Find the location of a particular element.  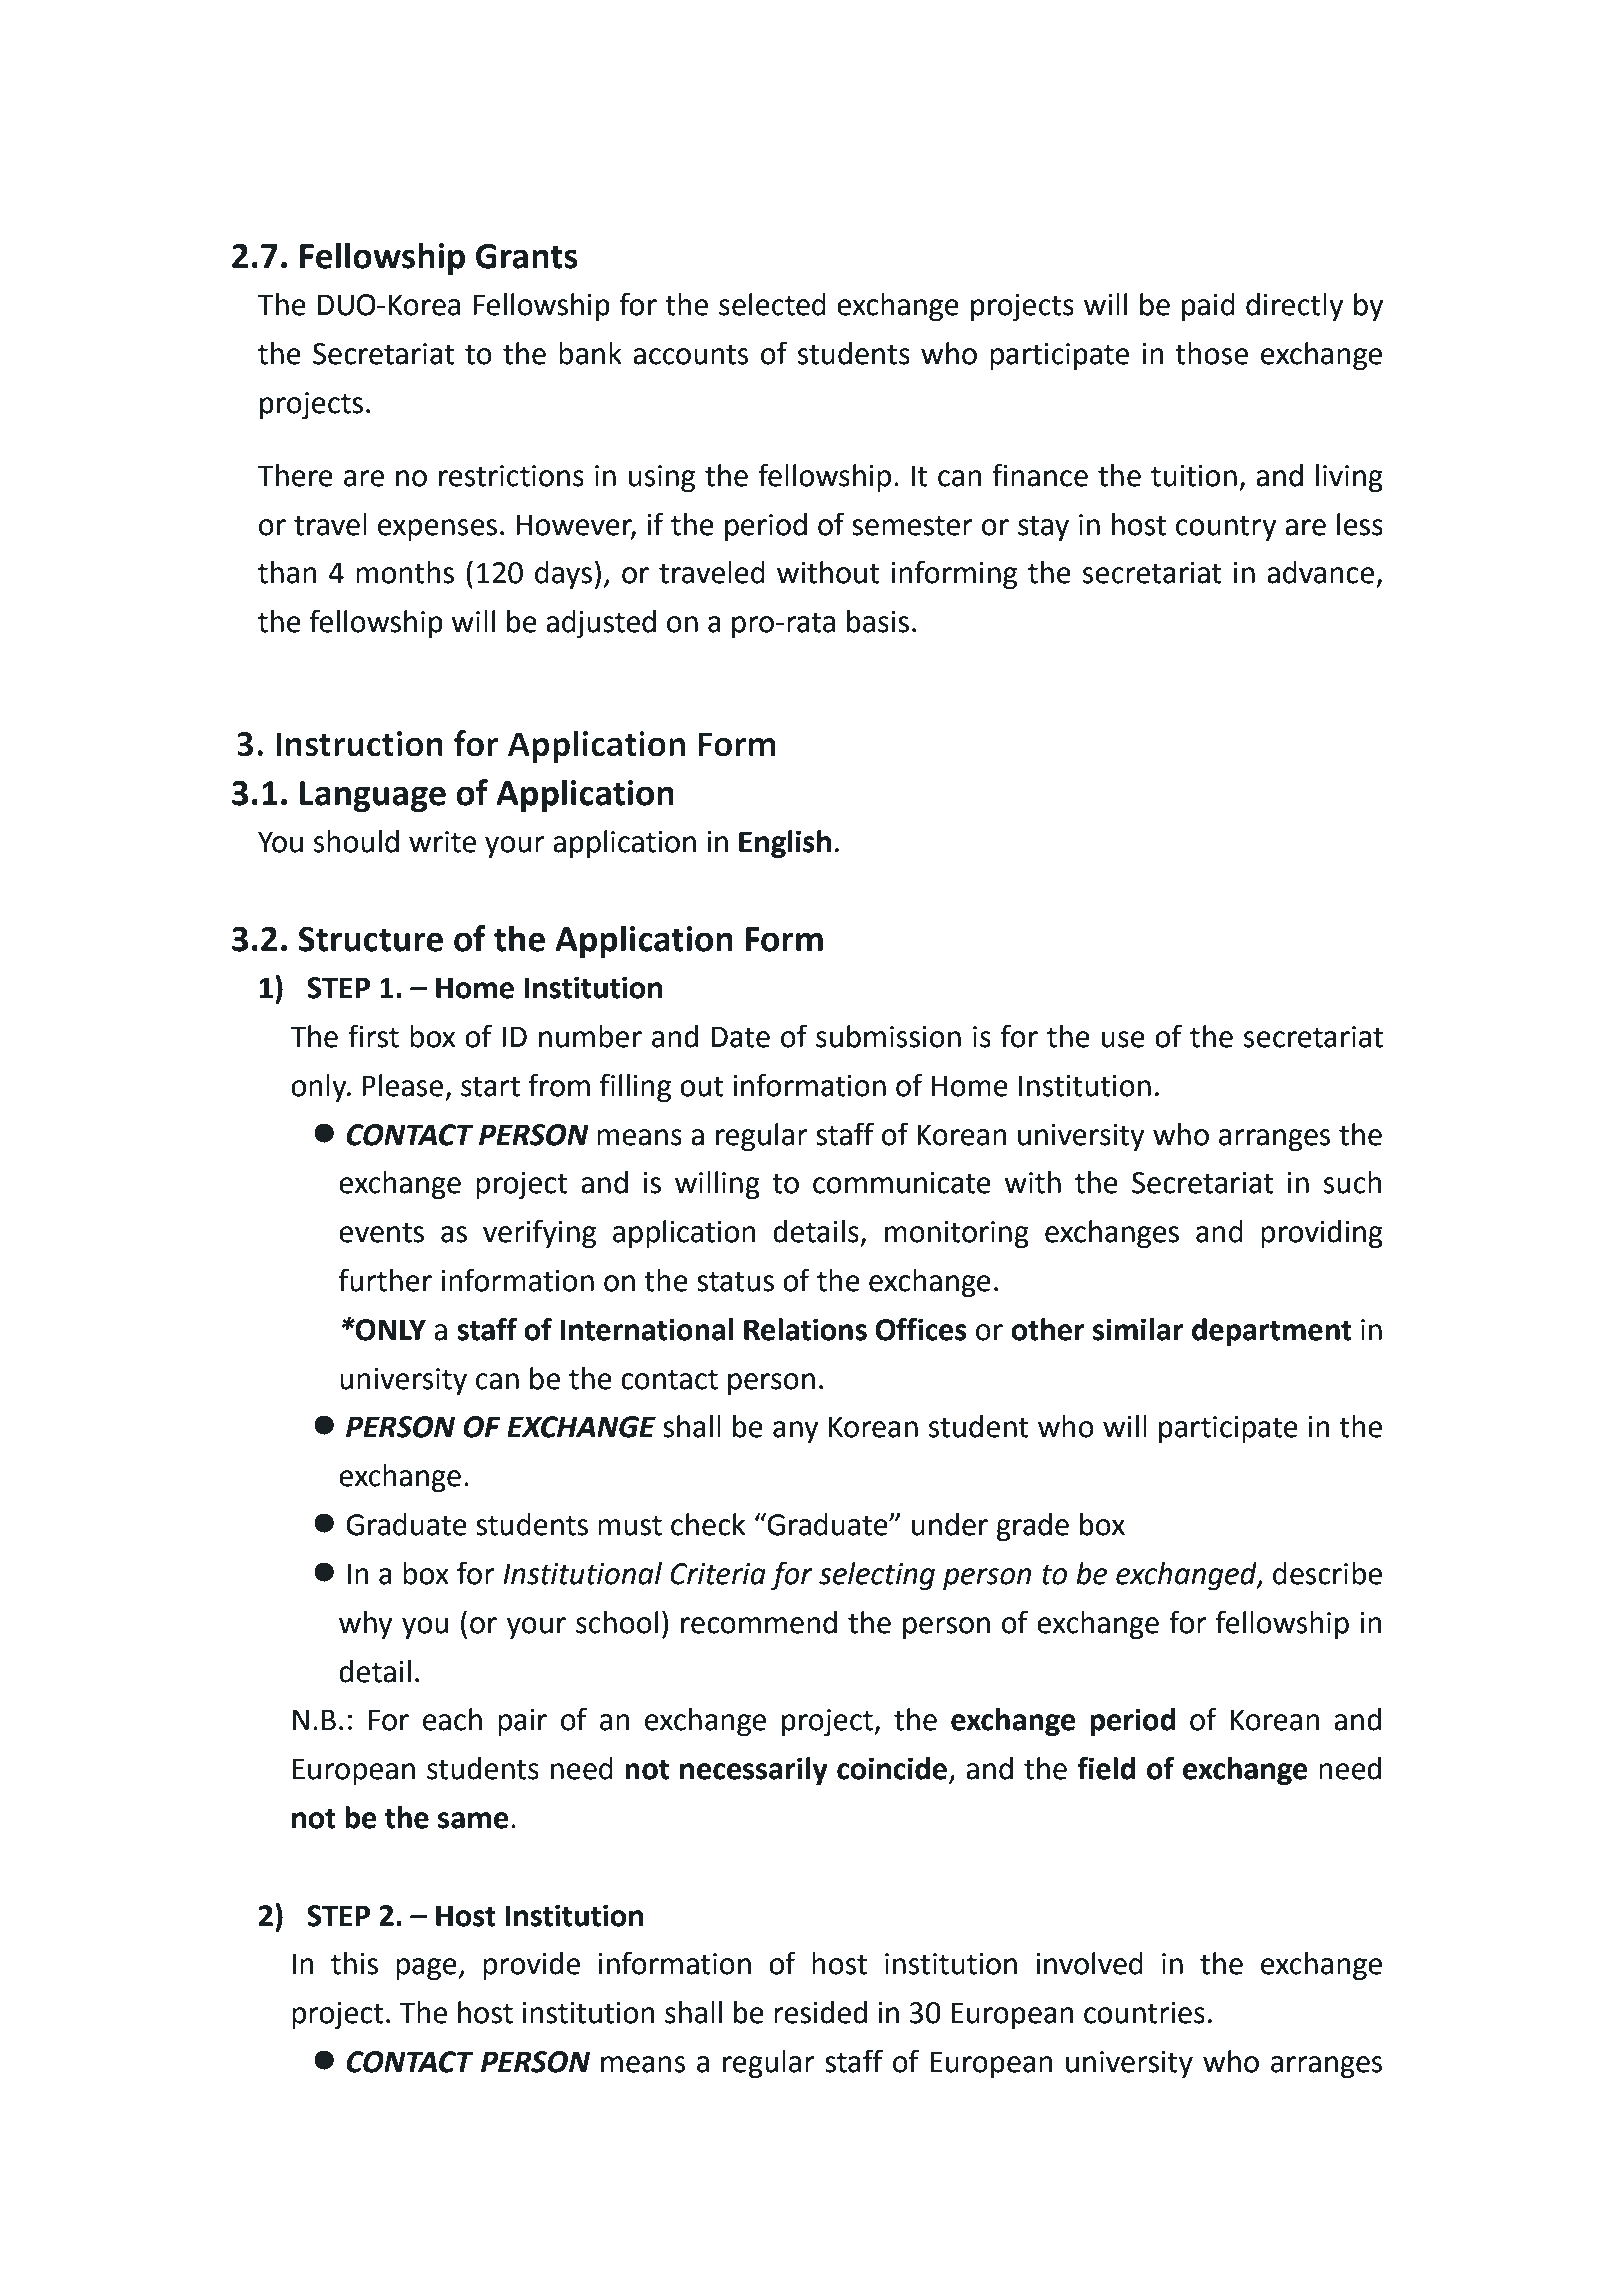

Please is located at coordinates (402, 1085).
